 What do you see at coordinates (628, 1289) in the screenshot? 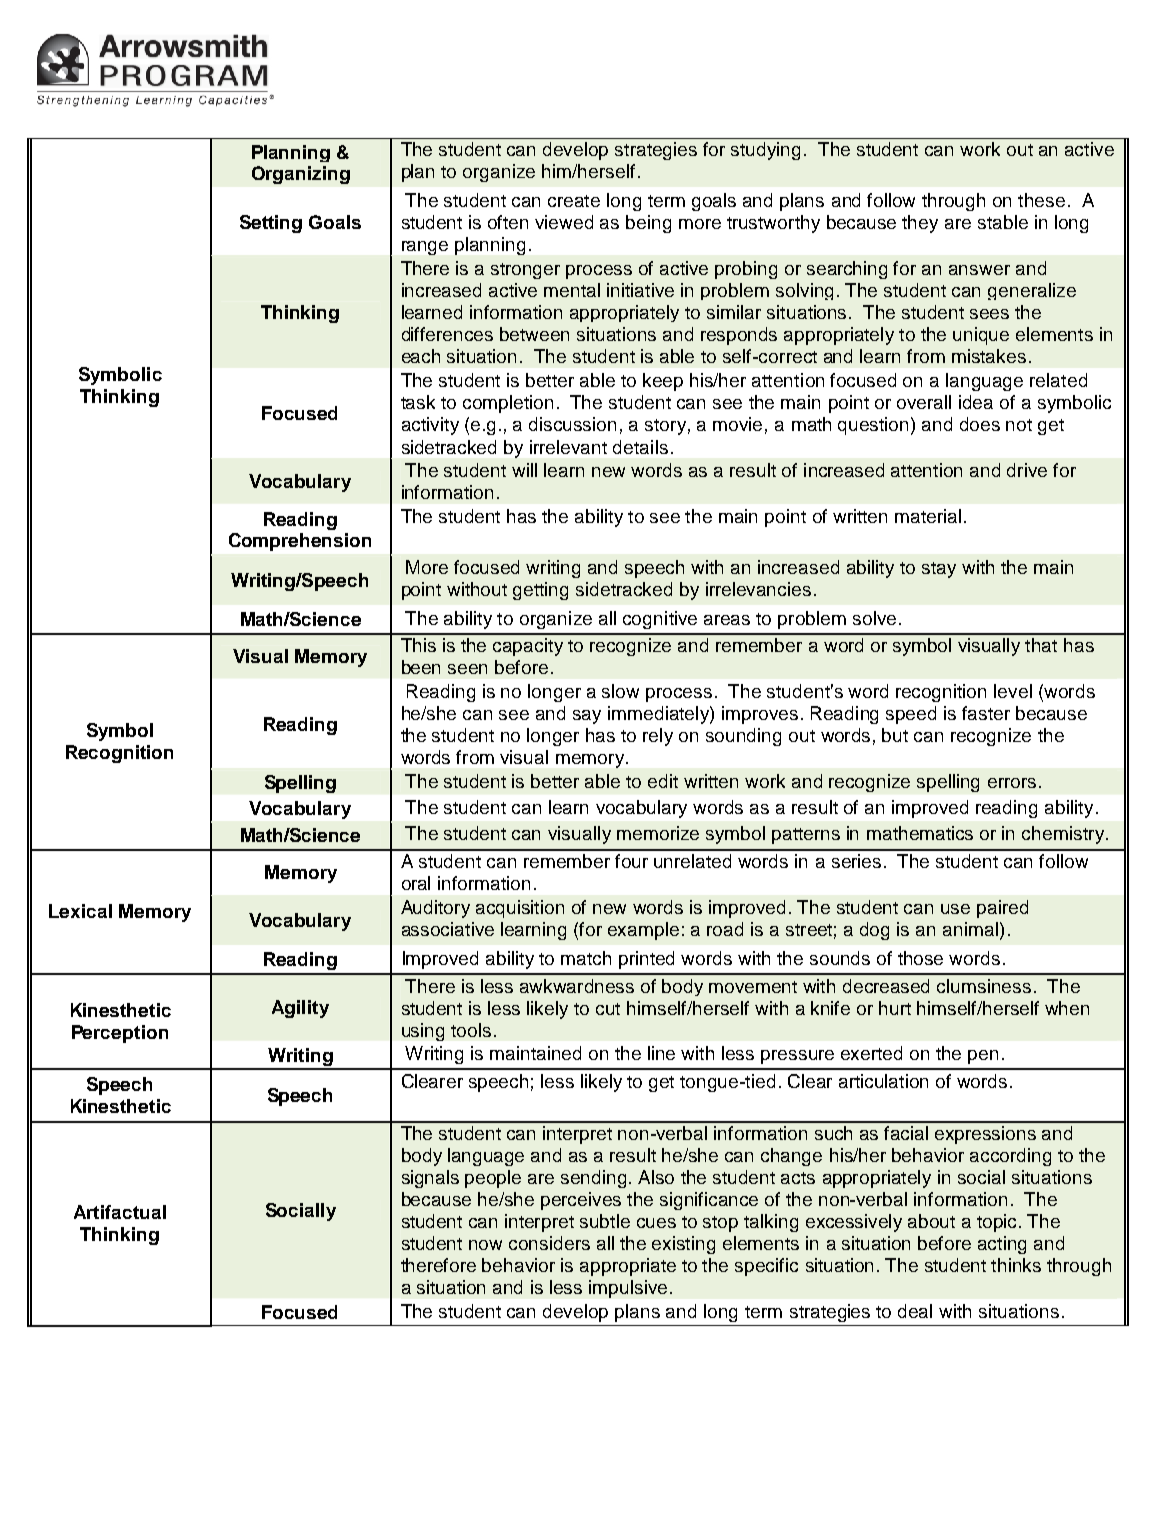
I see `impulsive` at bounding box center [628, 1289].
